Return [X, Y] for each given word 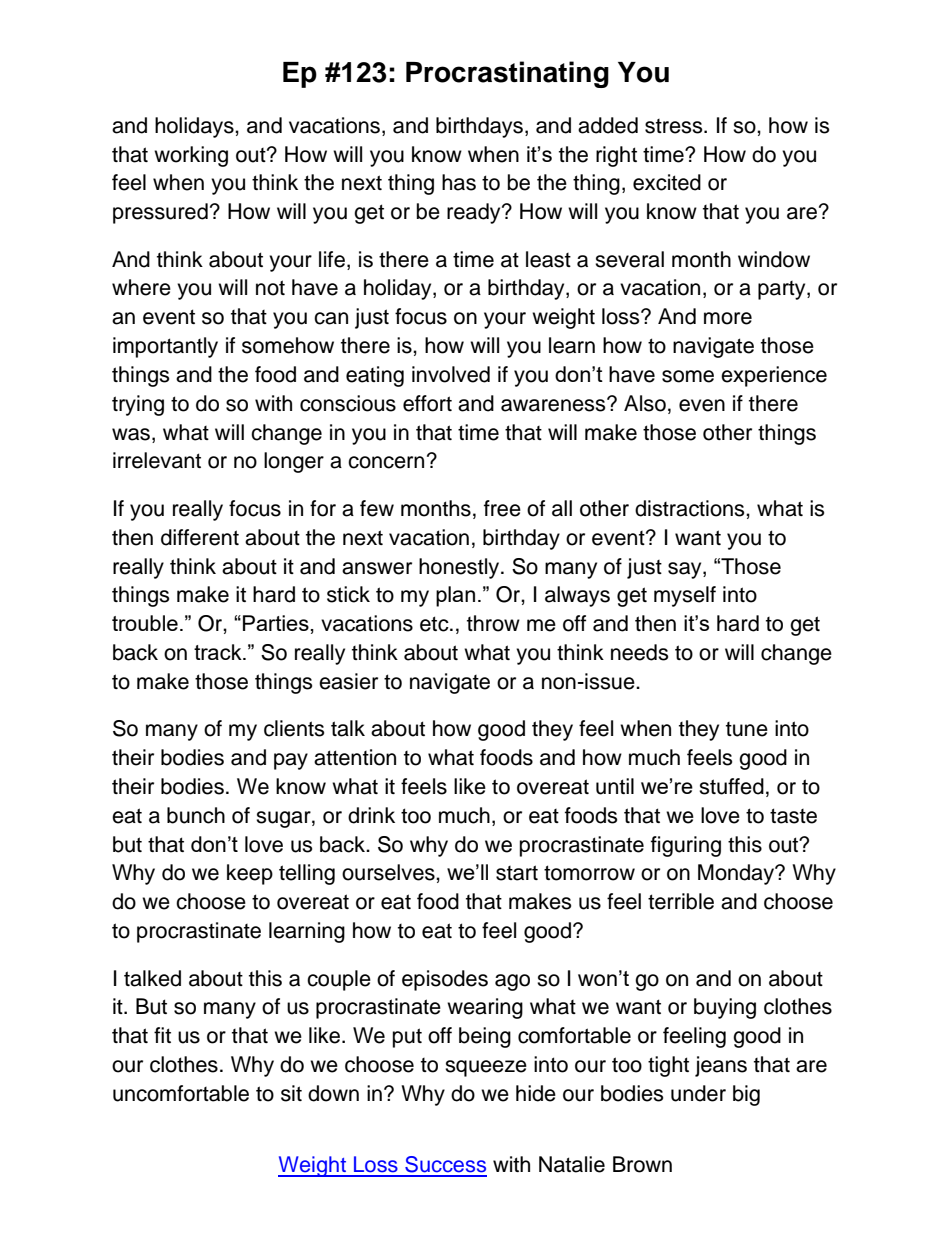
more [728, 318]
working [191, 156]
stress [675, 126]
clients [294, 728]
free [502, 508]
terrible [681, 901]
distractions [691, 508]
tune [747, 729]
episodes [445, 980]
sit [291, 1093]
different [200, 537]
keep [250, 874]
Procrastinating [507, 74]
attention [355, 757]
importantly [165, 347]
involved [451, 374]
